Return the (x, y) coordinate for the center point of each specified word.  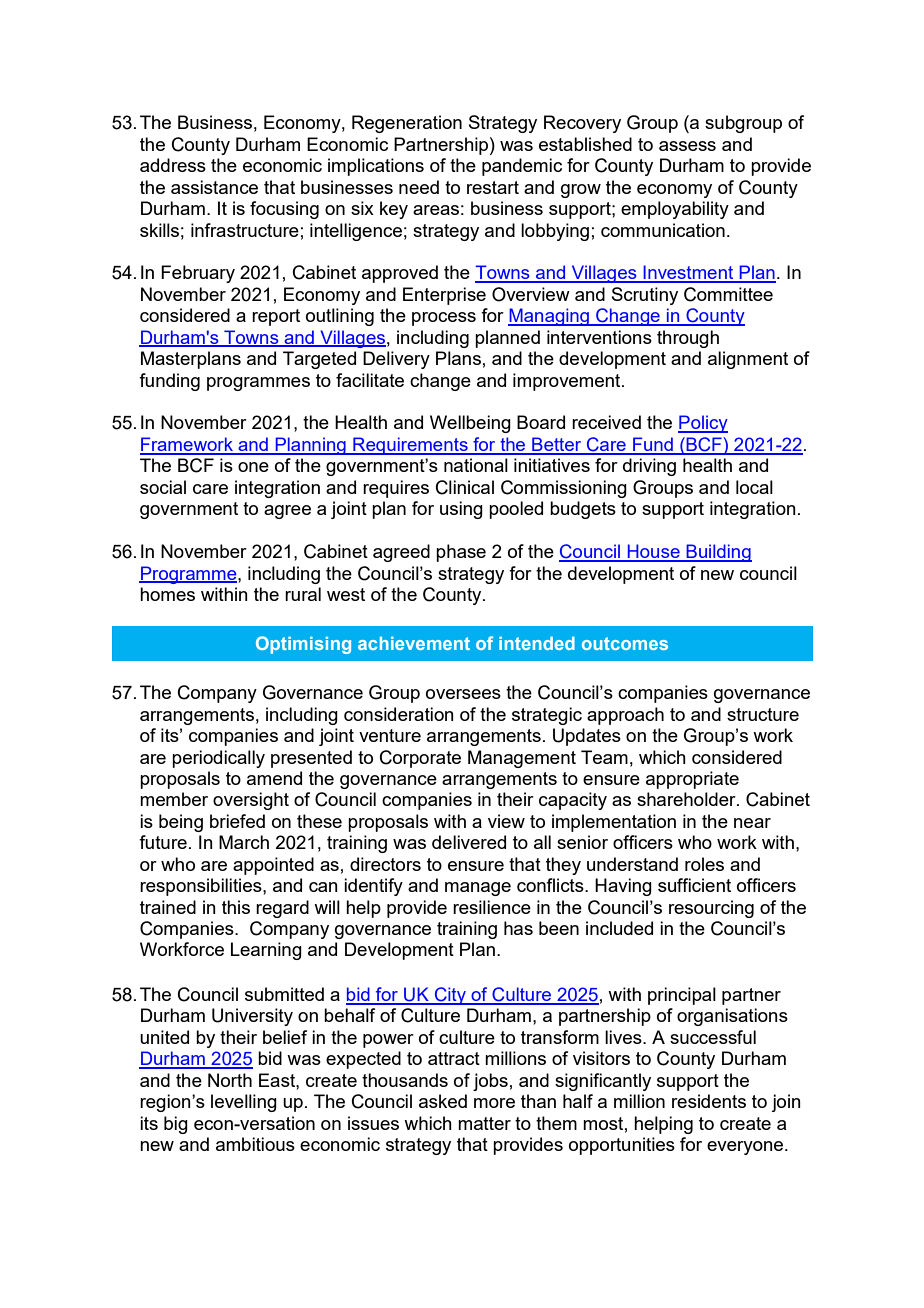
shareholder (687, 799)
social (163, 487)
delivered (469, 842)
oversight (251, 801)
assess (687, 146)
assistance (214, 187)
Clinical (465, 487)
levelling (244, 1103)
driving (649, 467)
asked (443, 1101)
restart (493, 187)
